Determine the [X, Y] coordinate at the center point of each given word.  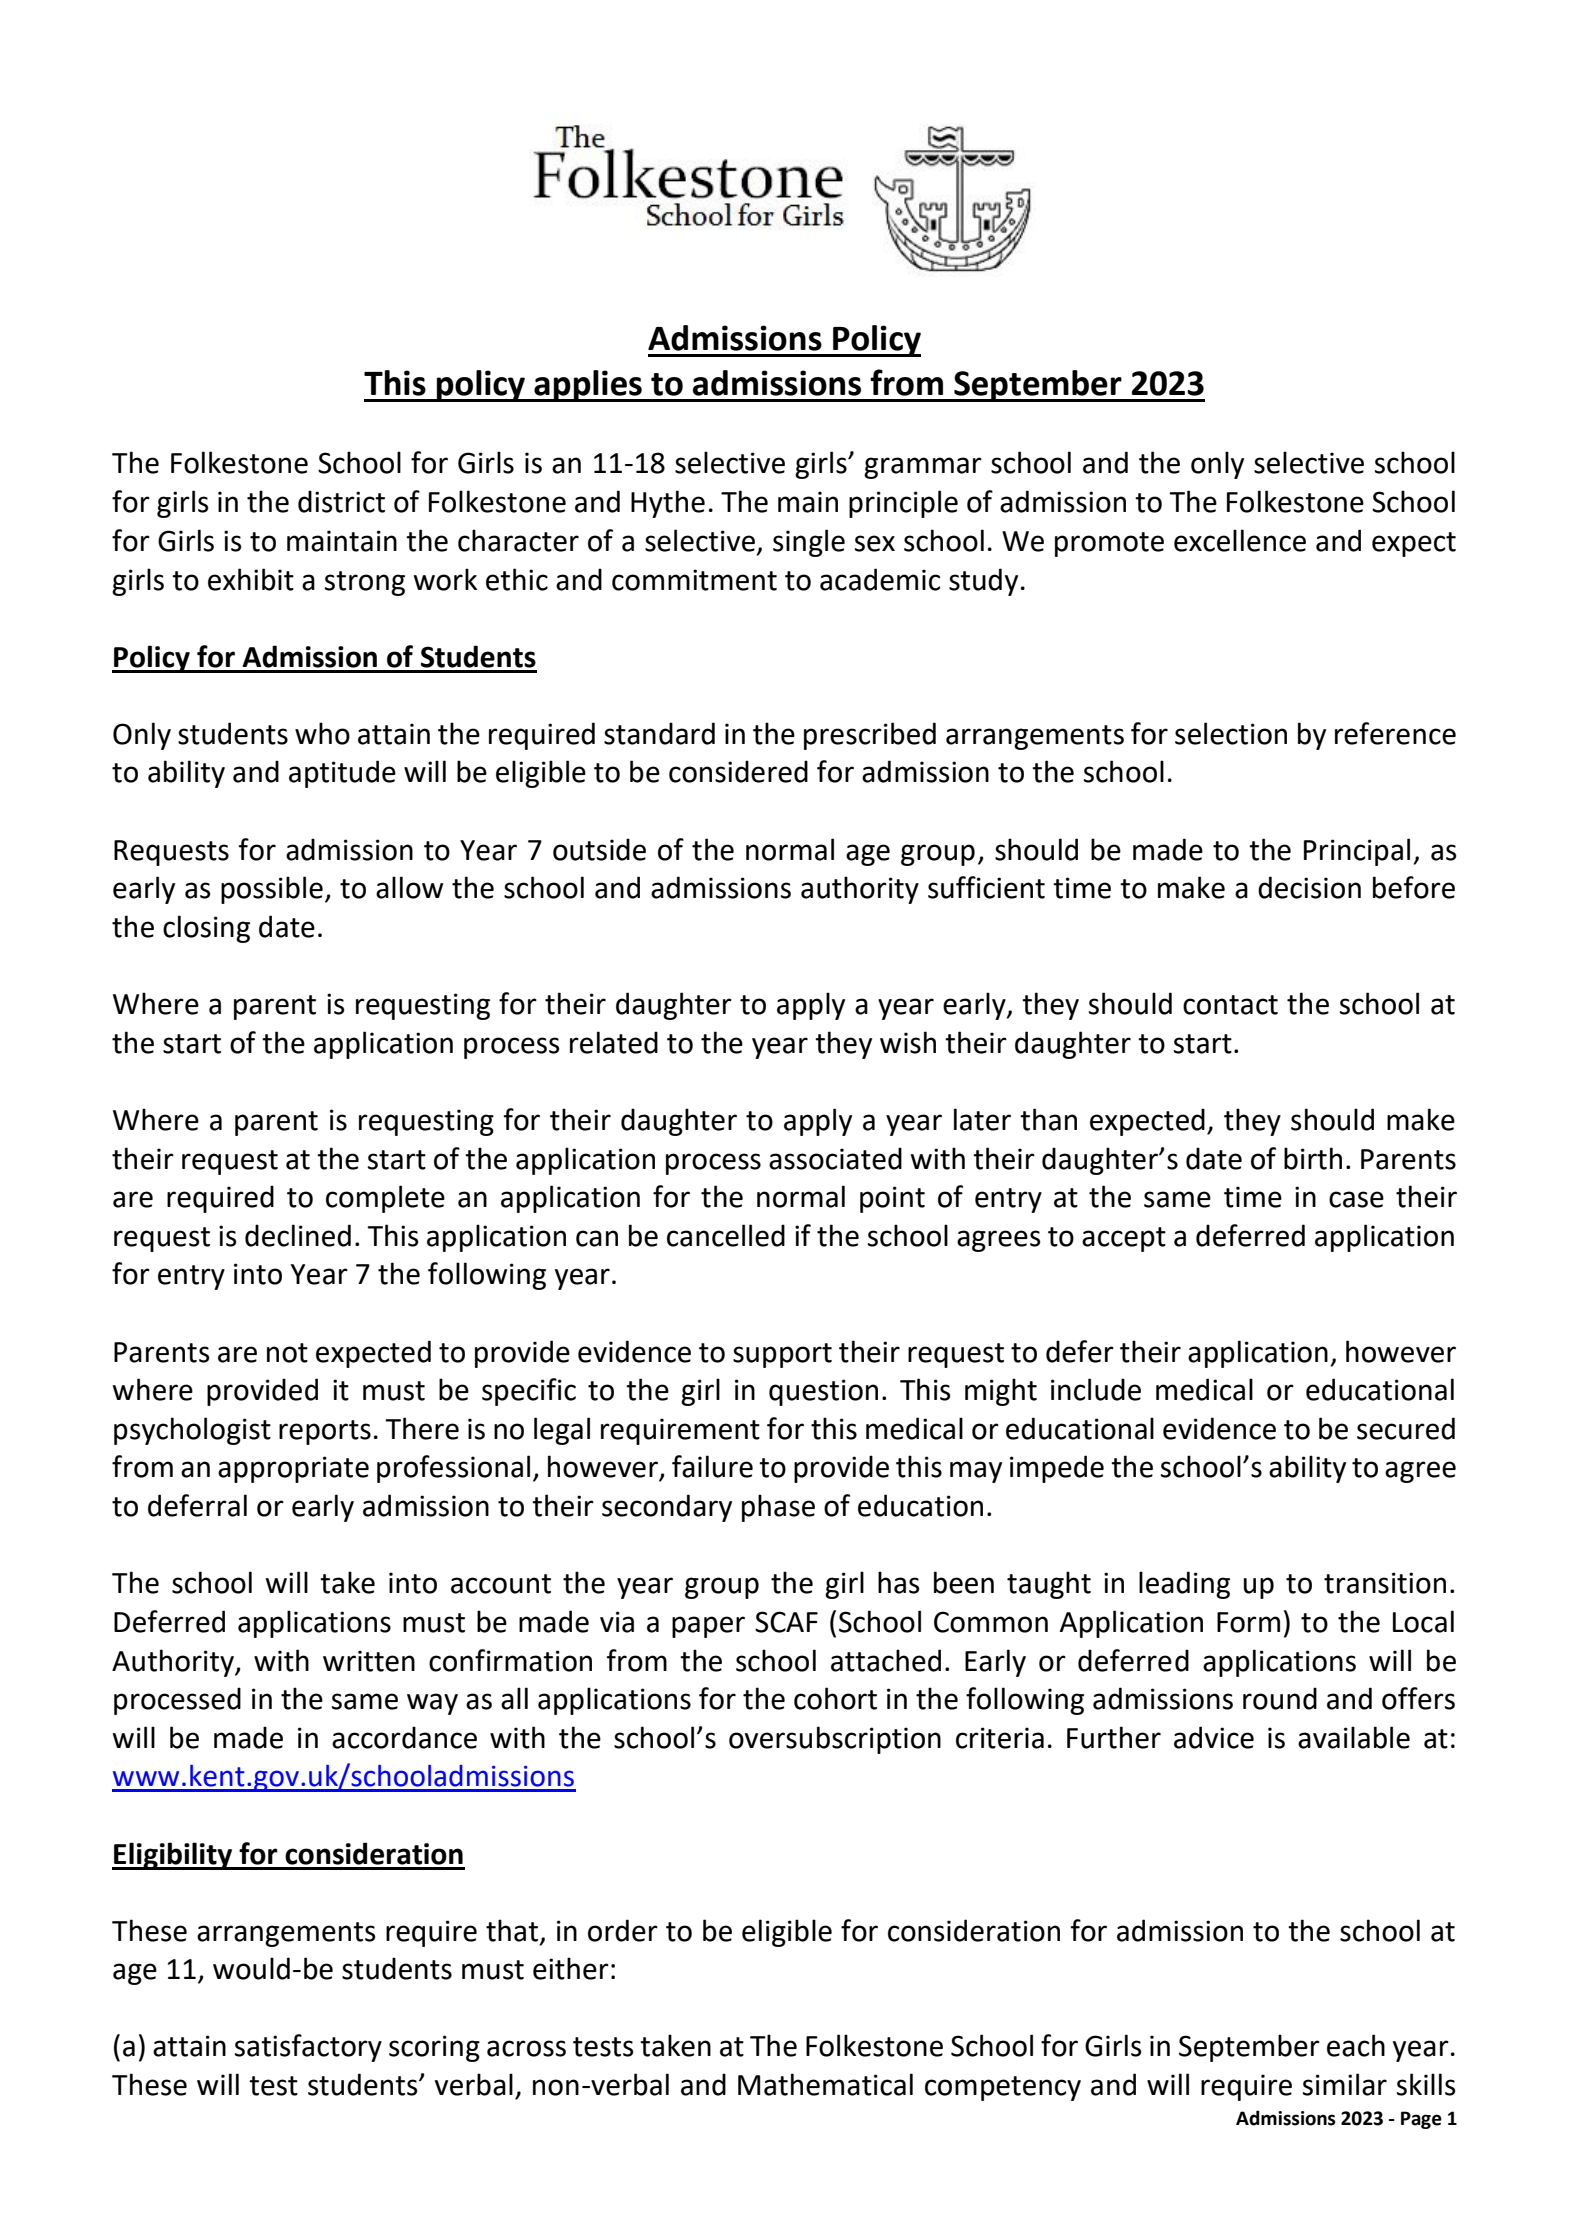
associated [835, 1158]
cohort [835, 1698]
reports [325, 1432]
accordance [404, 1737]
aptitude [342, 774]
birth [1313, 1158]
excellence [1240, 540]
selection [1231, 733]
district [341, 501]
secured [1406, 1428]
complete [385, 1199]
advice [1214, 1737]
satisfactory [308, 2048]
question [823, 1392]
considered [738, 771]
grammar [923, 468]
